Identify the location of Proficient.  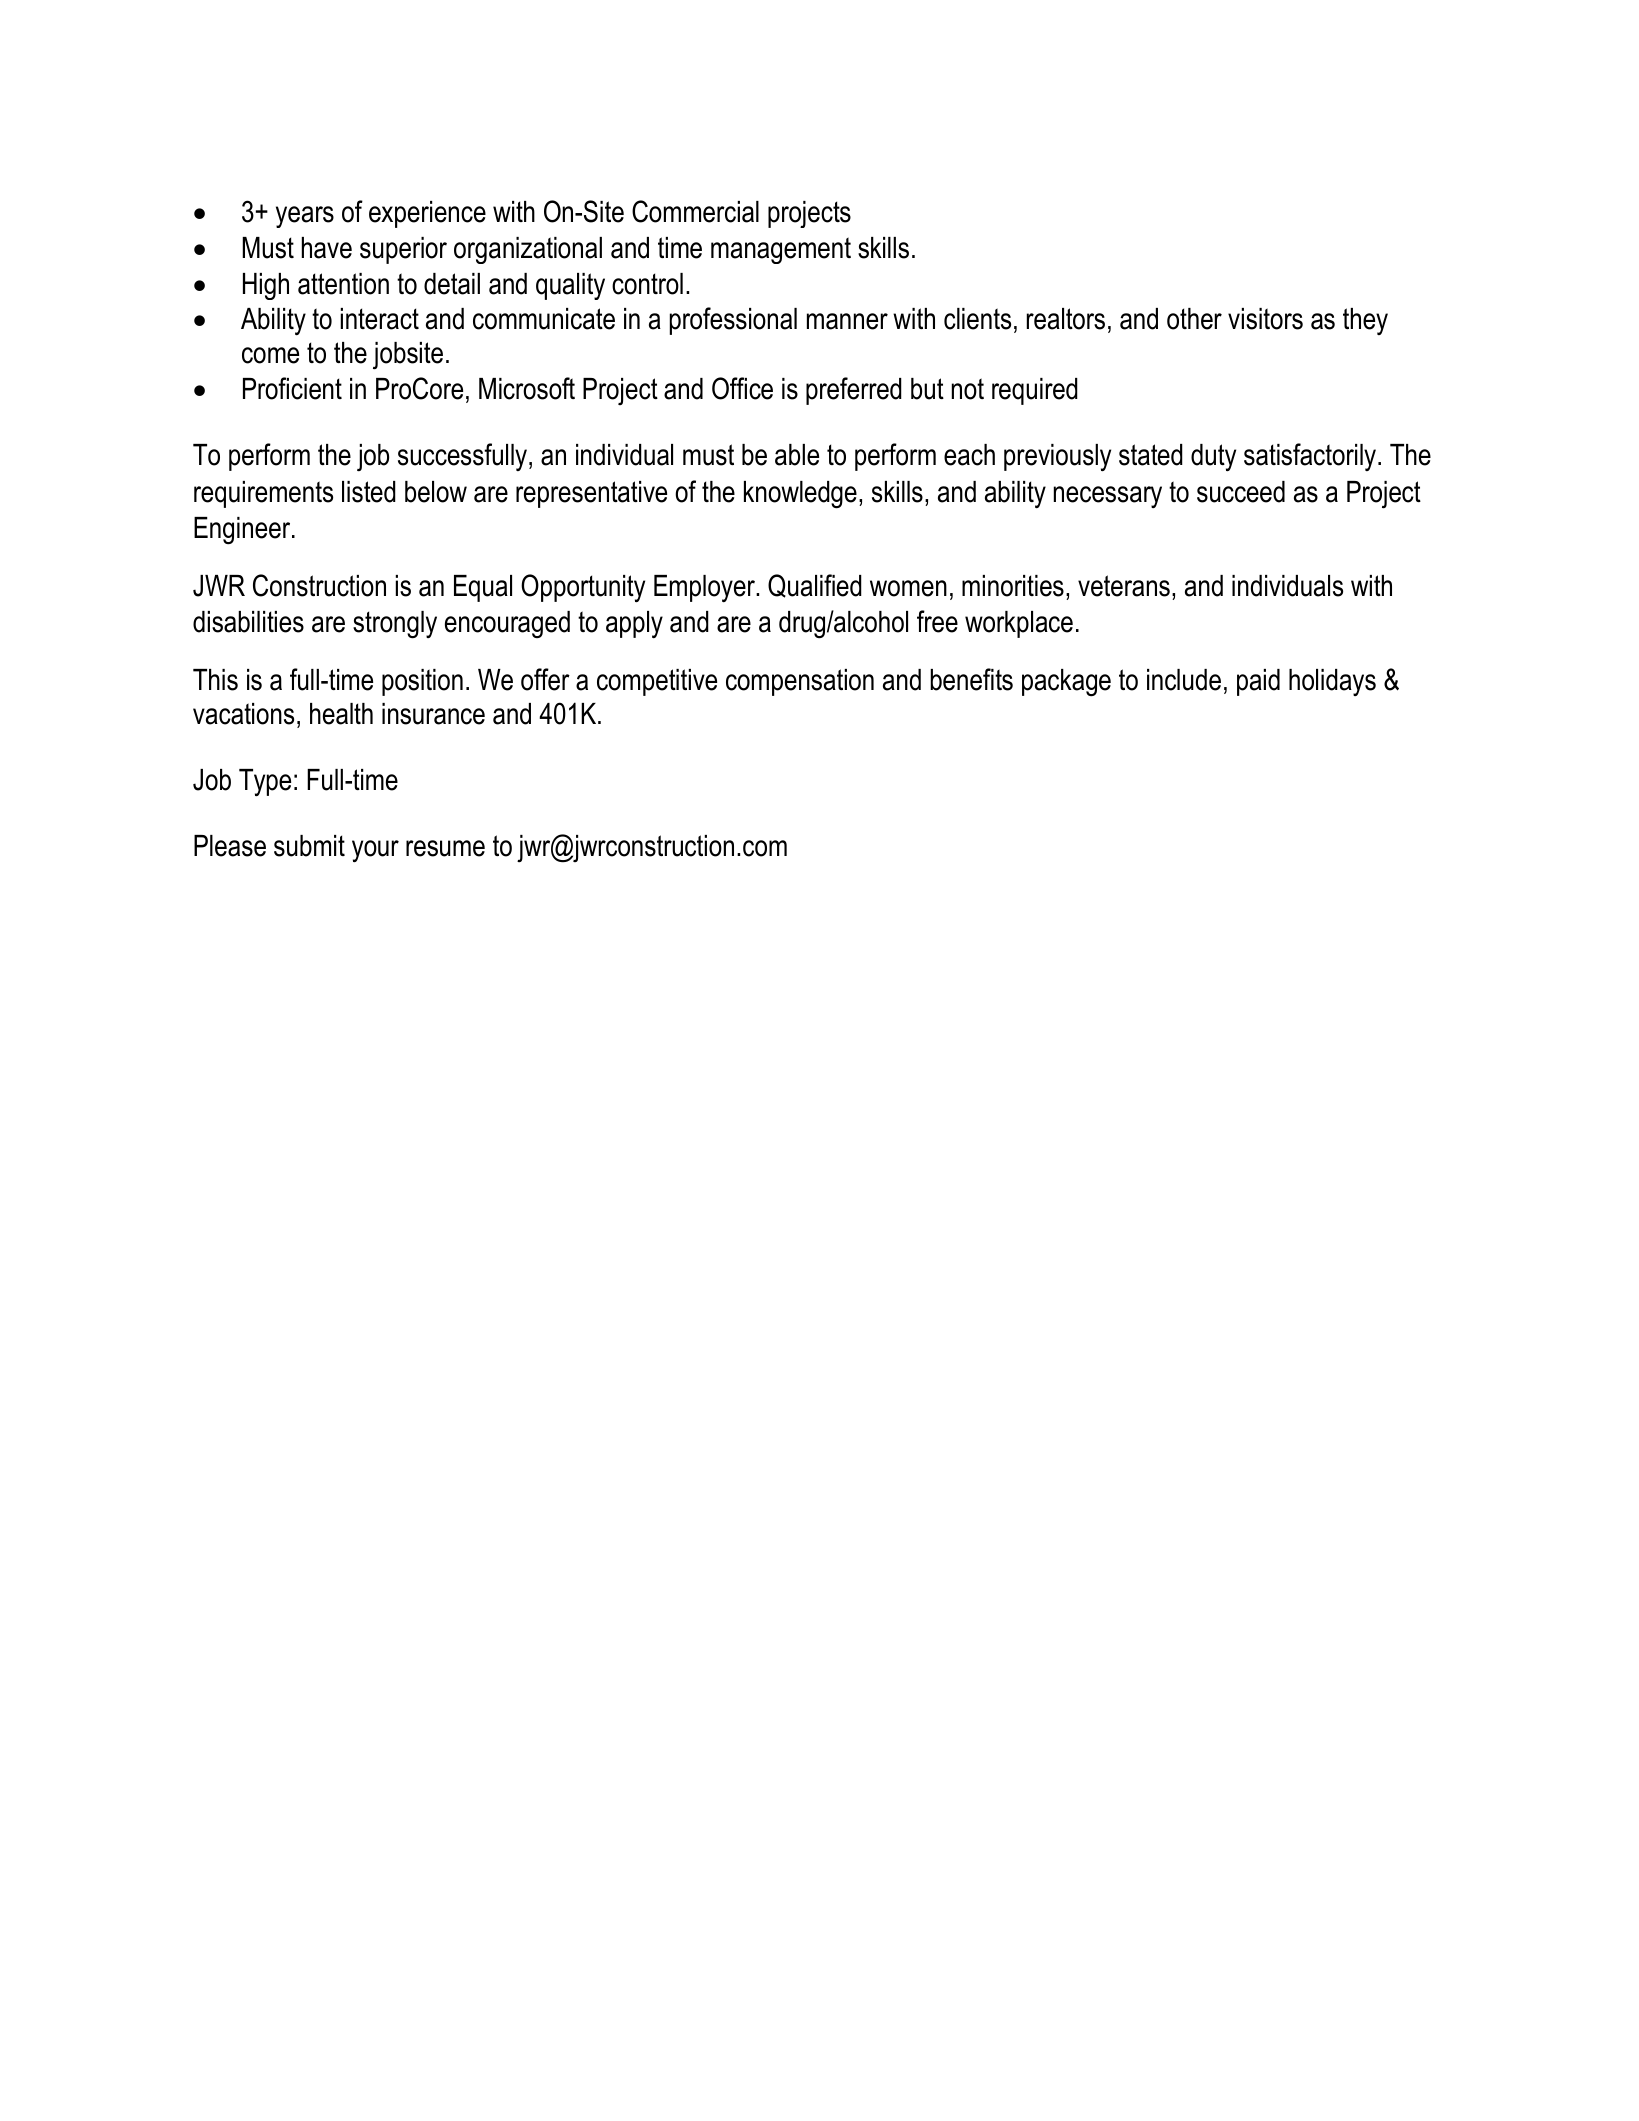
(292, 388).
